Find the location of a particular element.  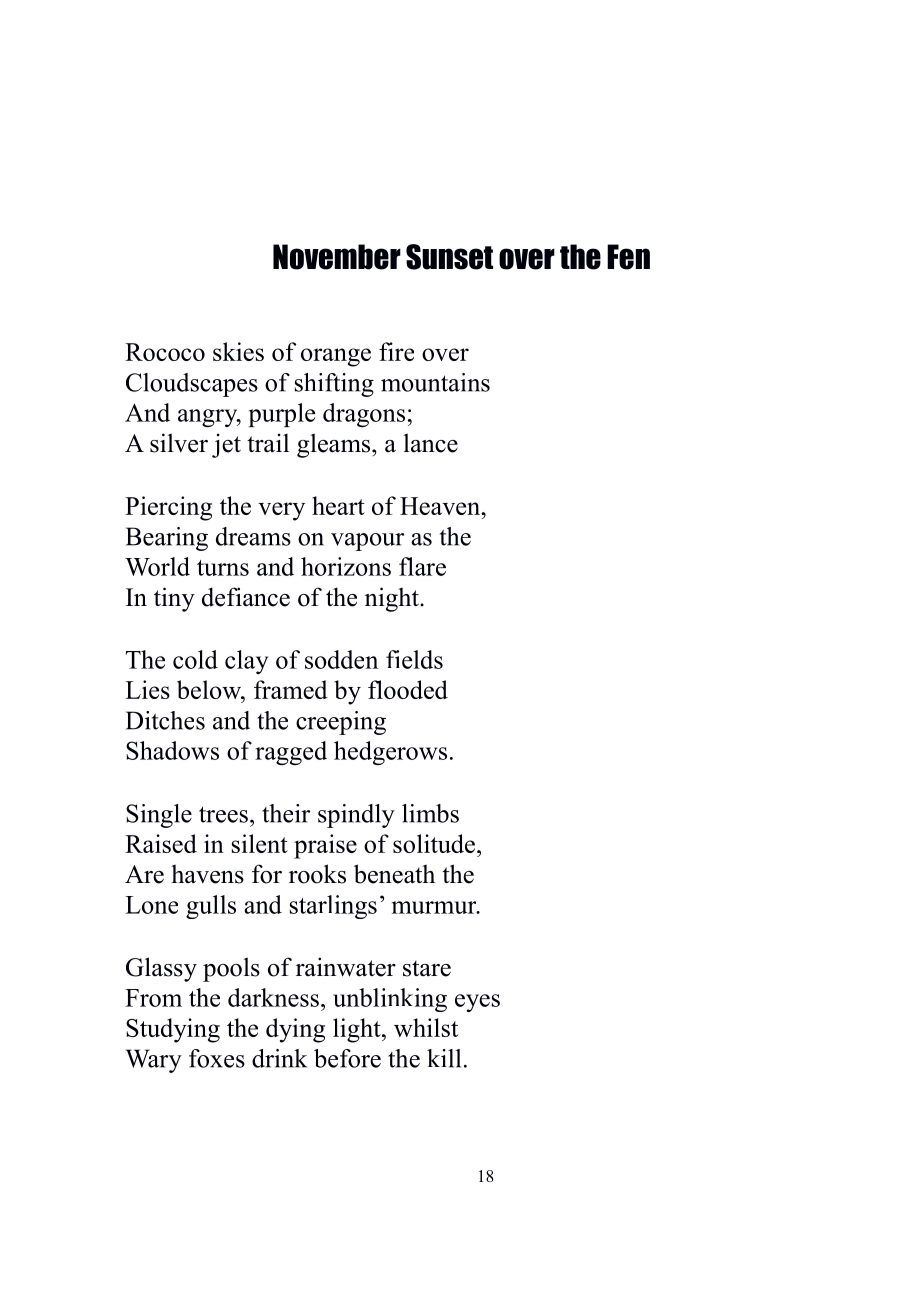

cold is located at coordinates (195, 659).
